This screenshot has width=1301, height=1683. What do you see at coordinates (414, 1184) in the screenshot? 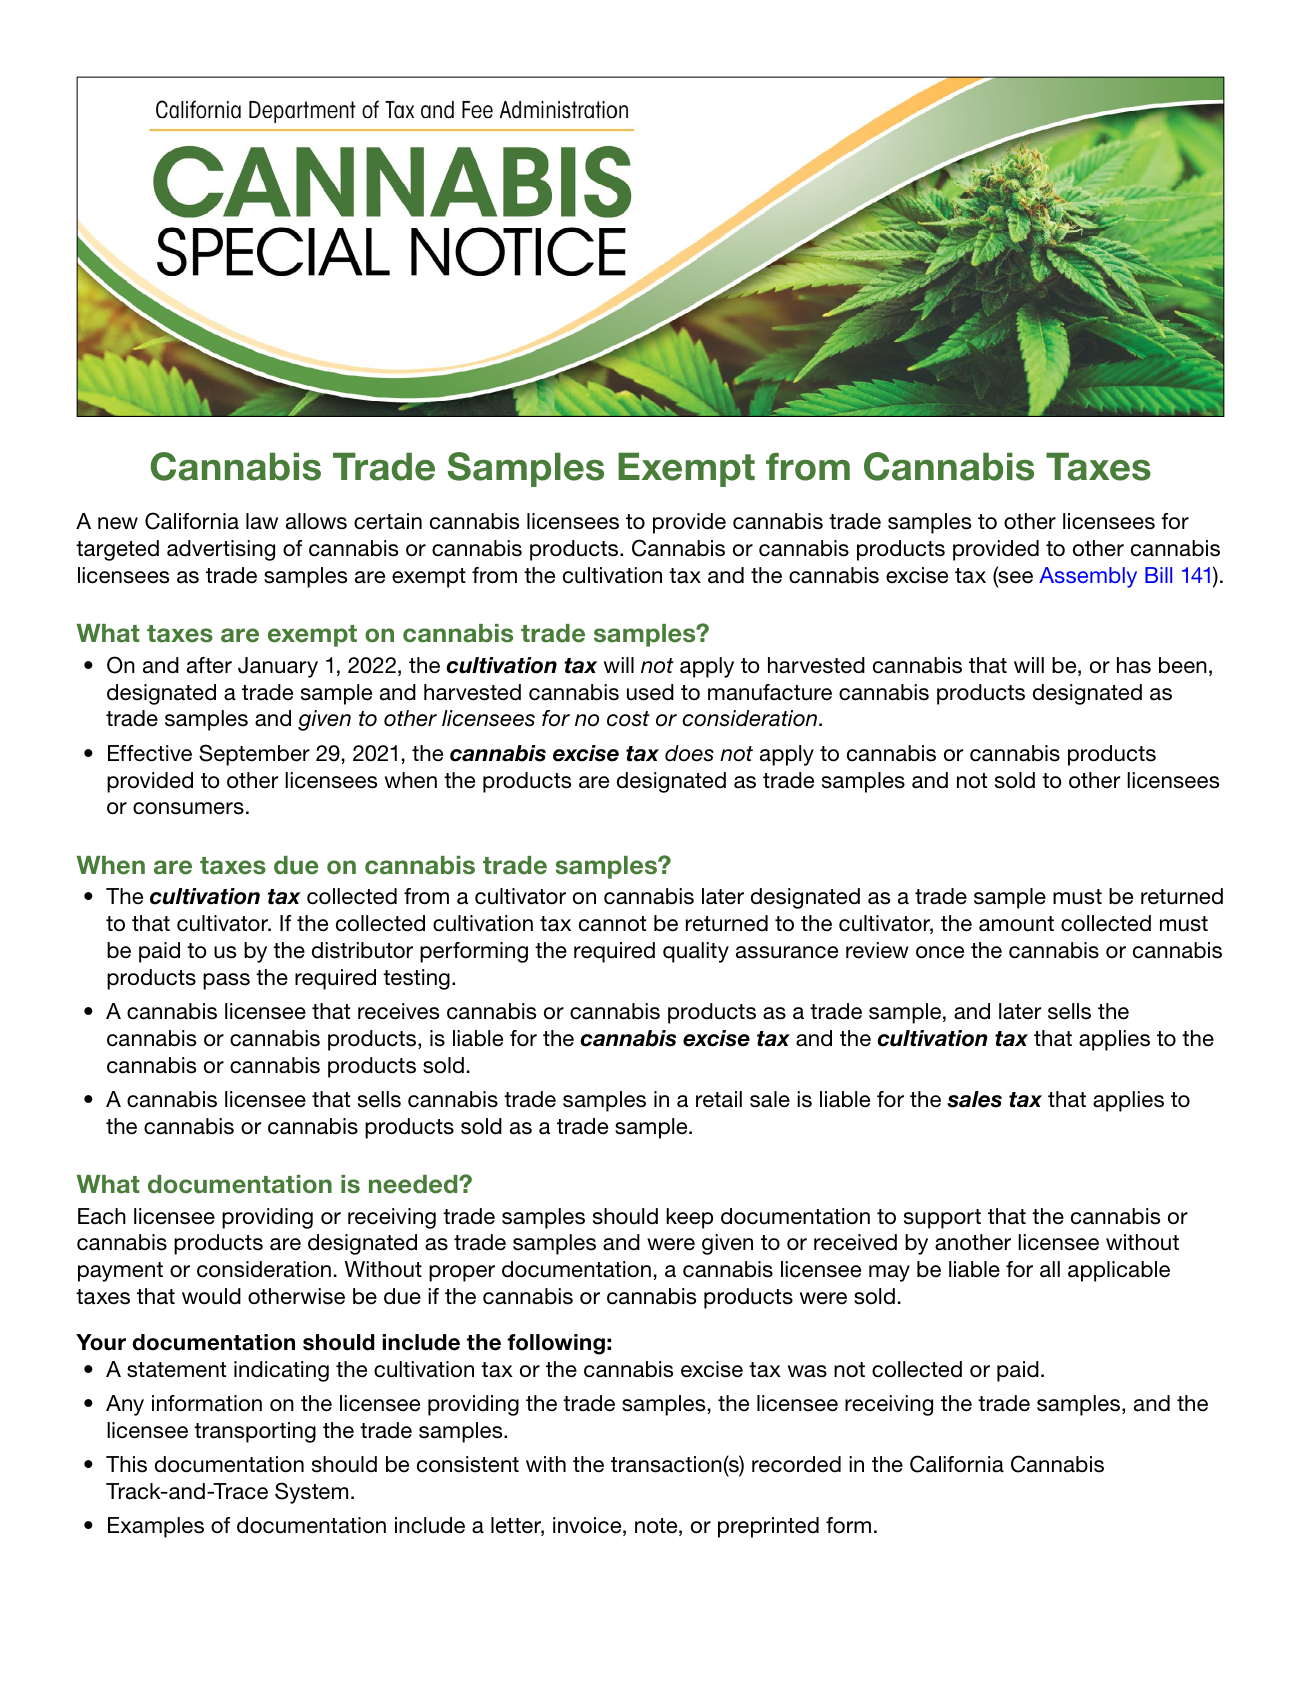
I see `needed` at bounding box center [414, 1184].
